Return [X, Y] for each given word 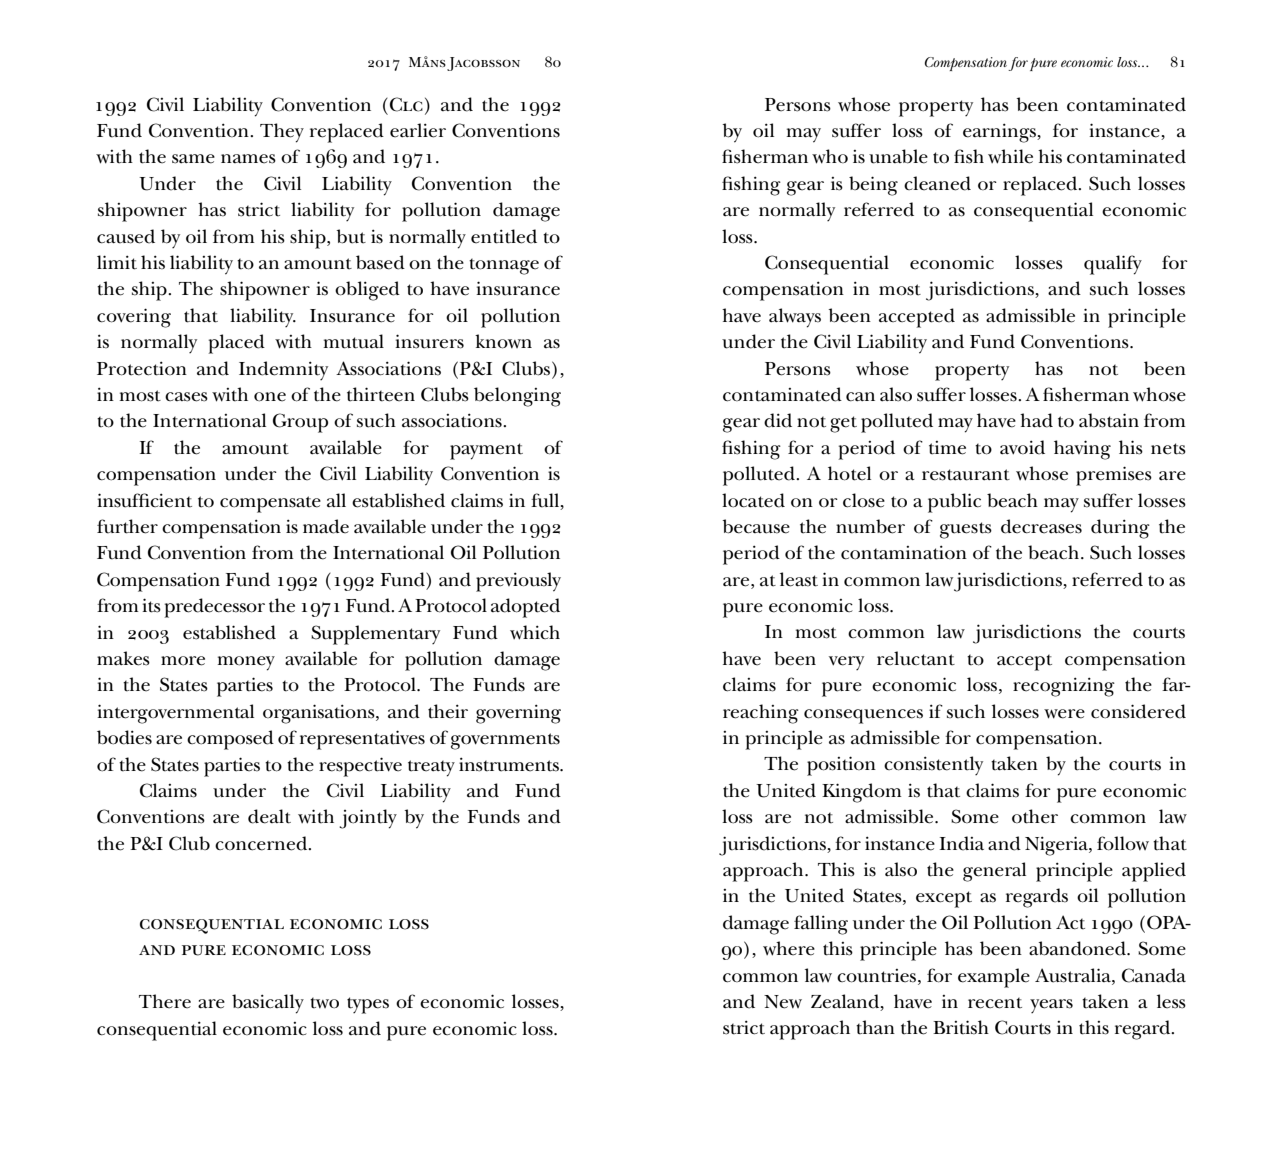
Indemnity [283, 370]
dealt [269, 816]
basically [268, 1004]
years [1051, 1006]
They [282, 133]
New [783, 1002]
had [1036, 420]
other [1035, 816]
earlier [418, 130]
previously [518, 582]
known [503, 341]
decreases [1041, 526]
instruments [510, 764]
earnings [1000, 133]
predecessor [214, 608]
